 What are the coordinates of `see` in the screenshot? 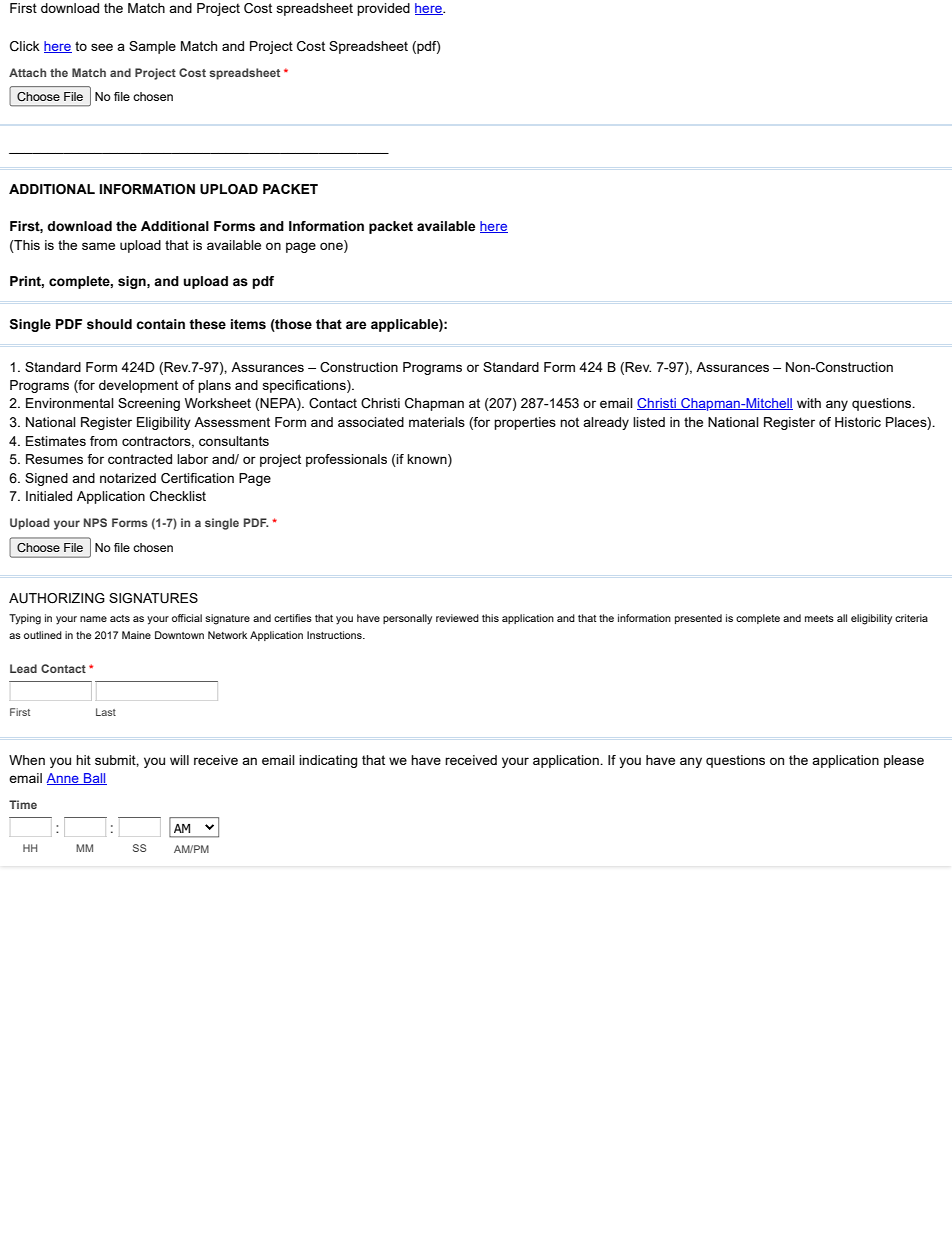 It's located at (102, 47).
